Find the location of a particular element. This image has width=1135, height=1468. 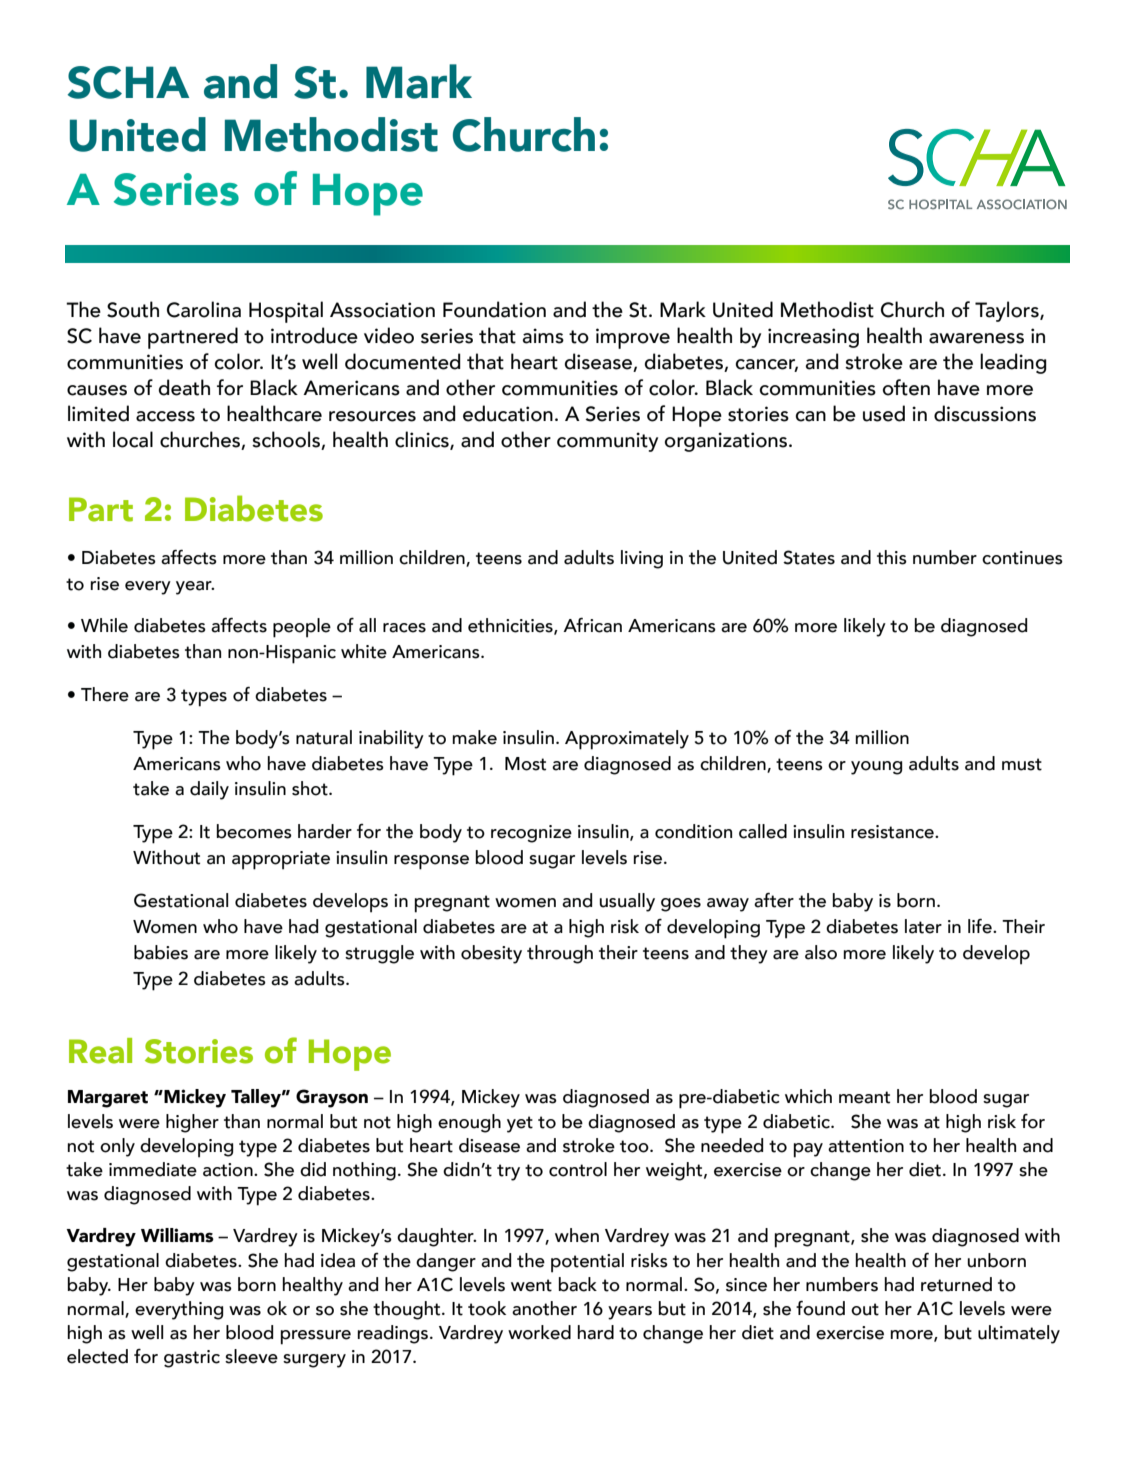

recognize is located at coordinates (531, 834).
